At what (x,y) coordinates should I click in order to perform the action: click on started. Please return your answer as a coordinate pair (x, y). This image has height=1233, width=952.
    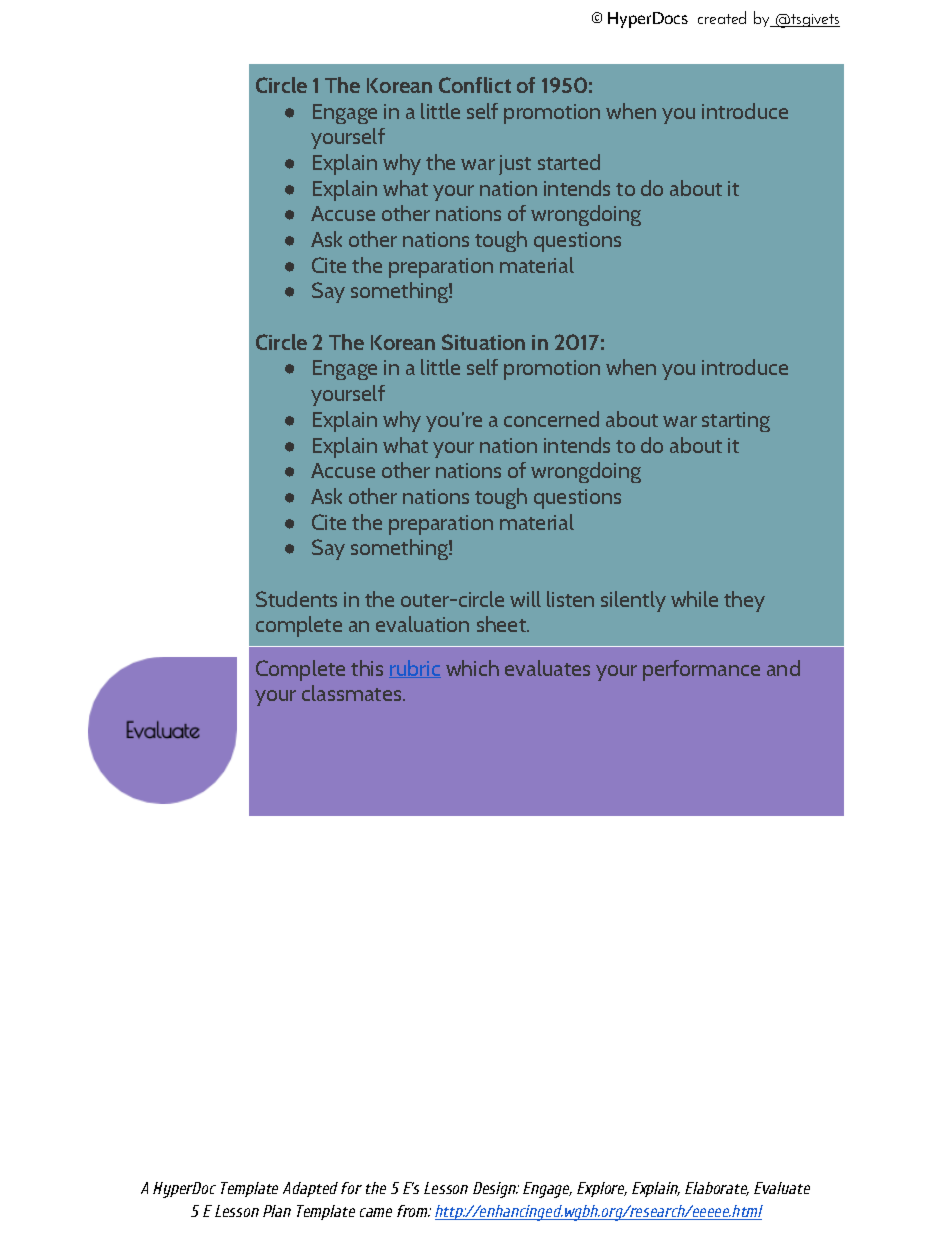
    Looking at the image, I should click on (569, 162).
